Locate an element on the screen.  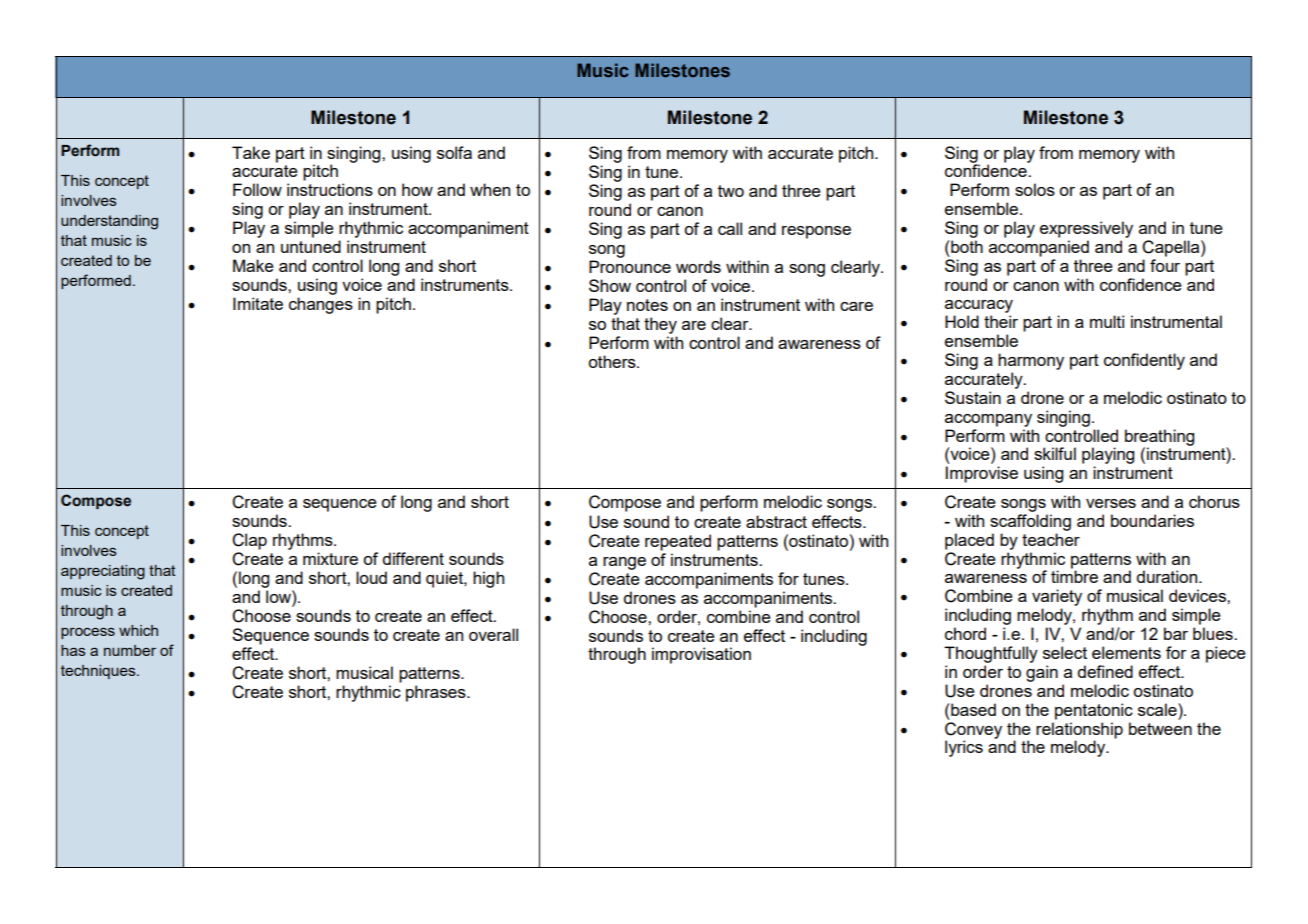
Clap is located at coordinates (249, 541).
